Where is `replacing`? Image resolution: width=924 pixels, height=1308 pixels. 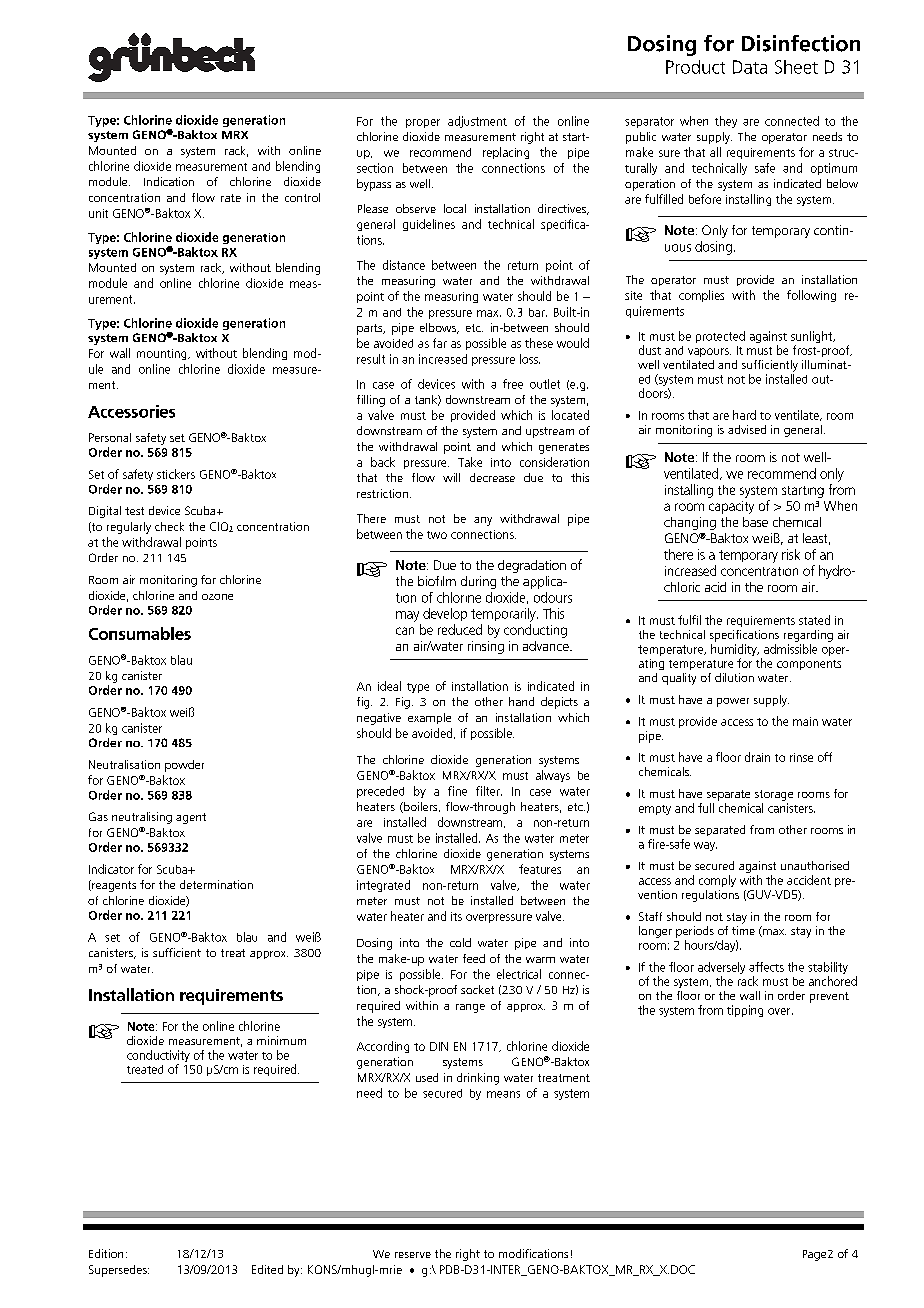 replacing is located at coordinates (506, 153).
